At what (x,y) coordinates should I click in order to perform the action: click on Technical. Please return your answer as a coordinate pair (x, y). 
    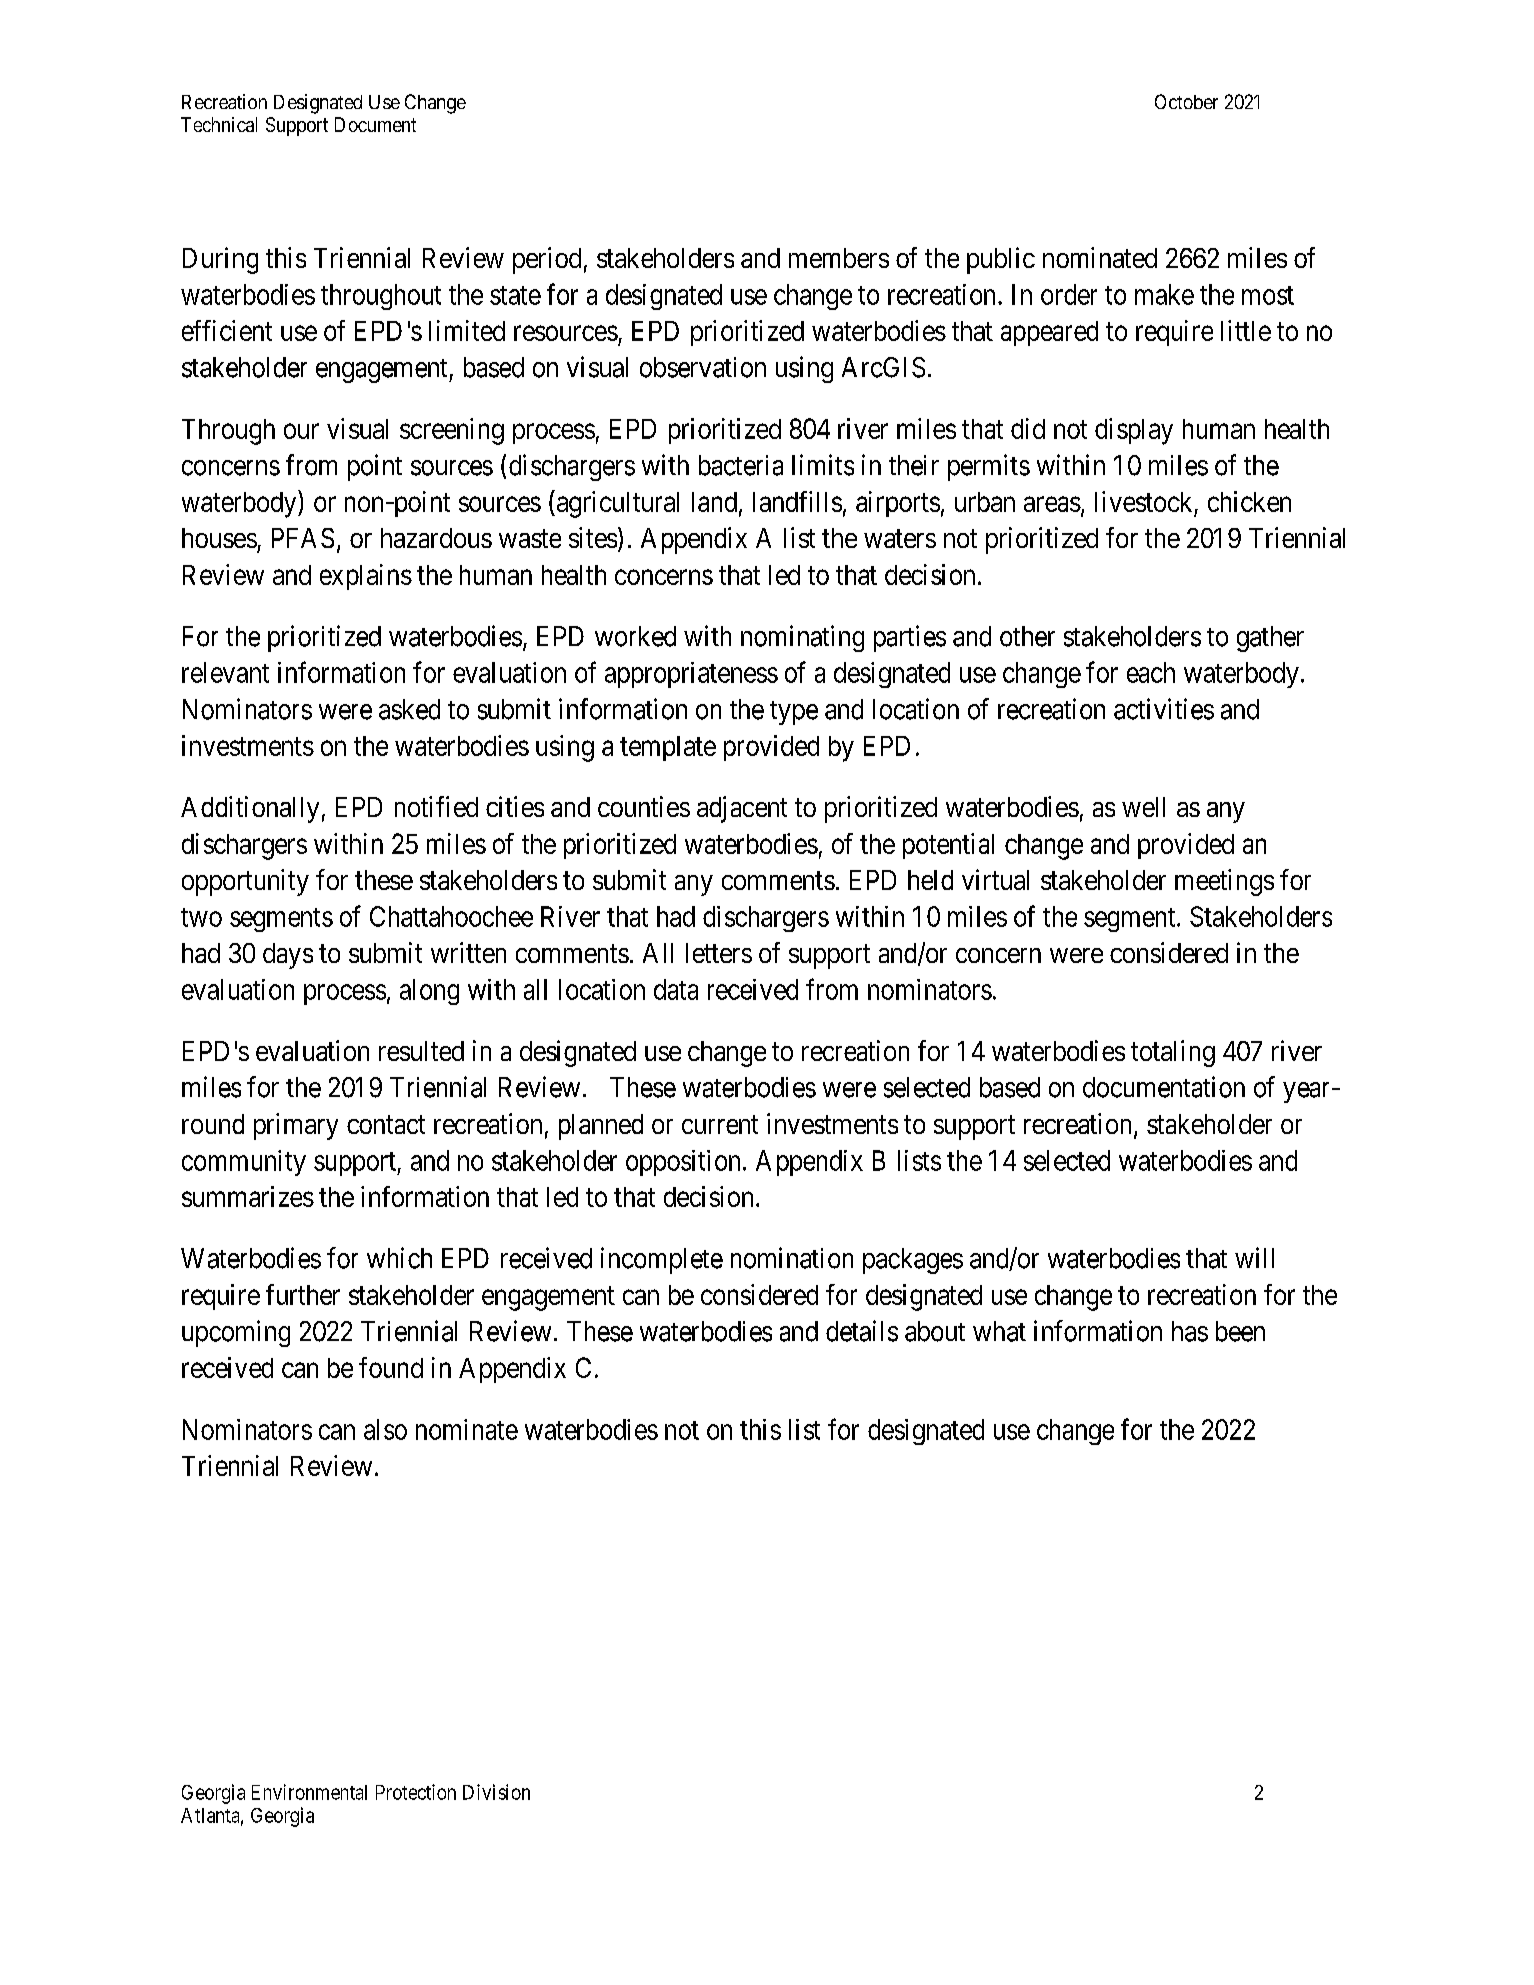
    Looking at the image, I should click on (219, 124).
